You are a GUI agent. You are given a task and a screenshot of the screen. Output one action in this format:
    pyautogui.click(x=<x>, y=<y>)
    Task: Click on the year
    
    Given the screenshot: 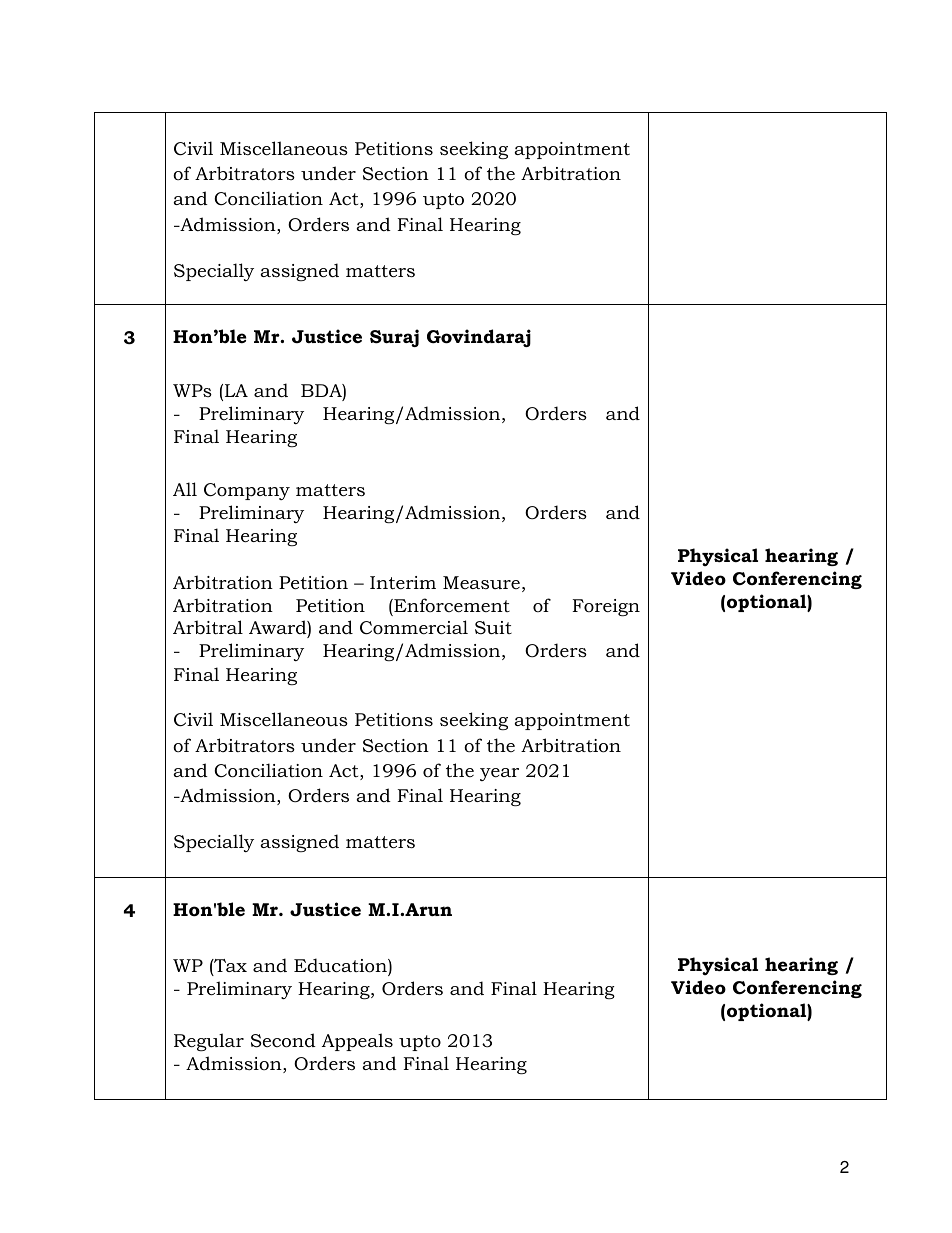 What is the action you would take?
    pyautogui.click(x=499, y=774)
